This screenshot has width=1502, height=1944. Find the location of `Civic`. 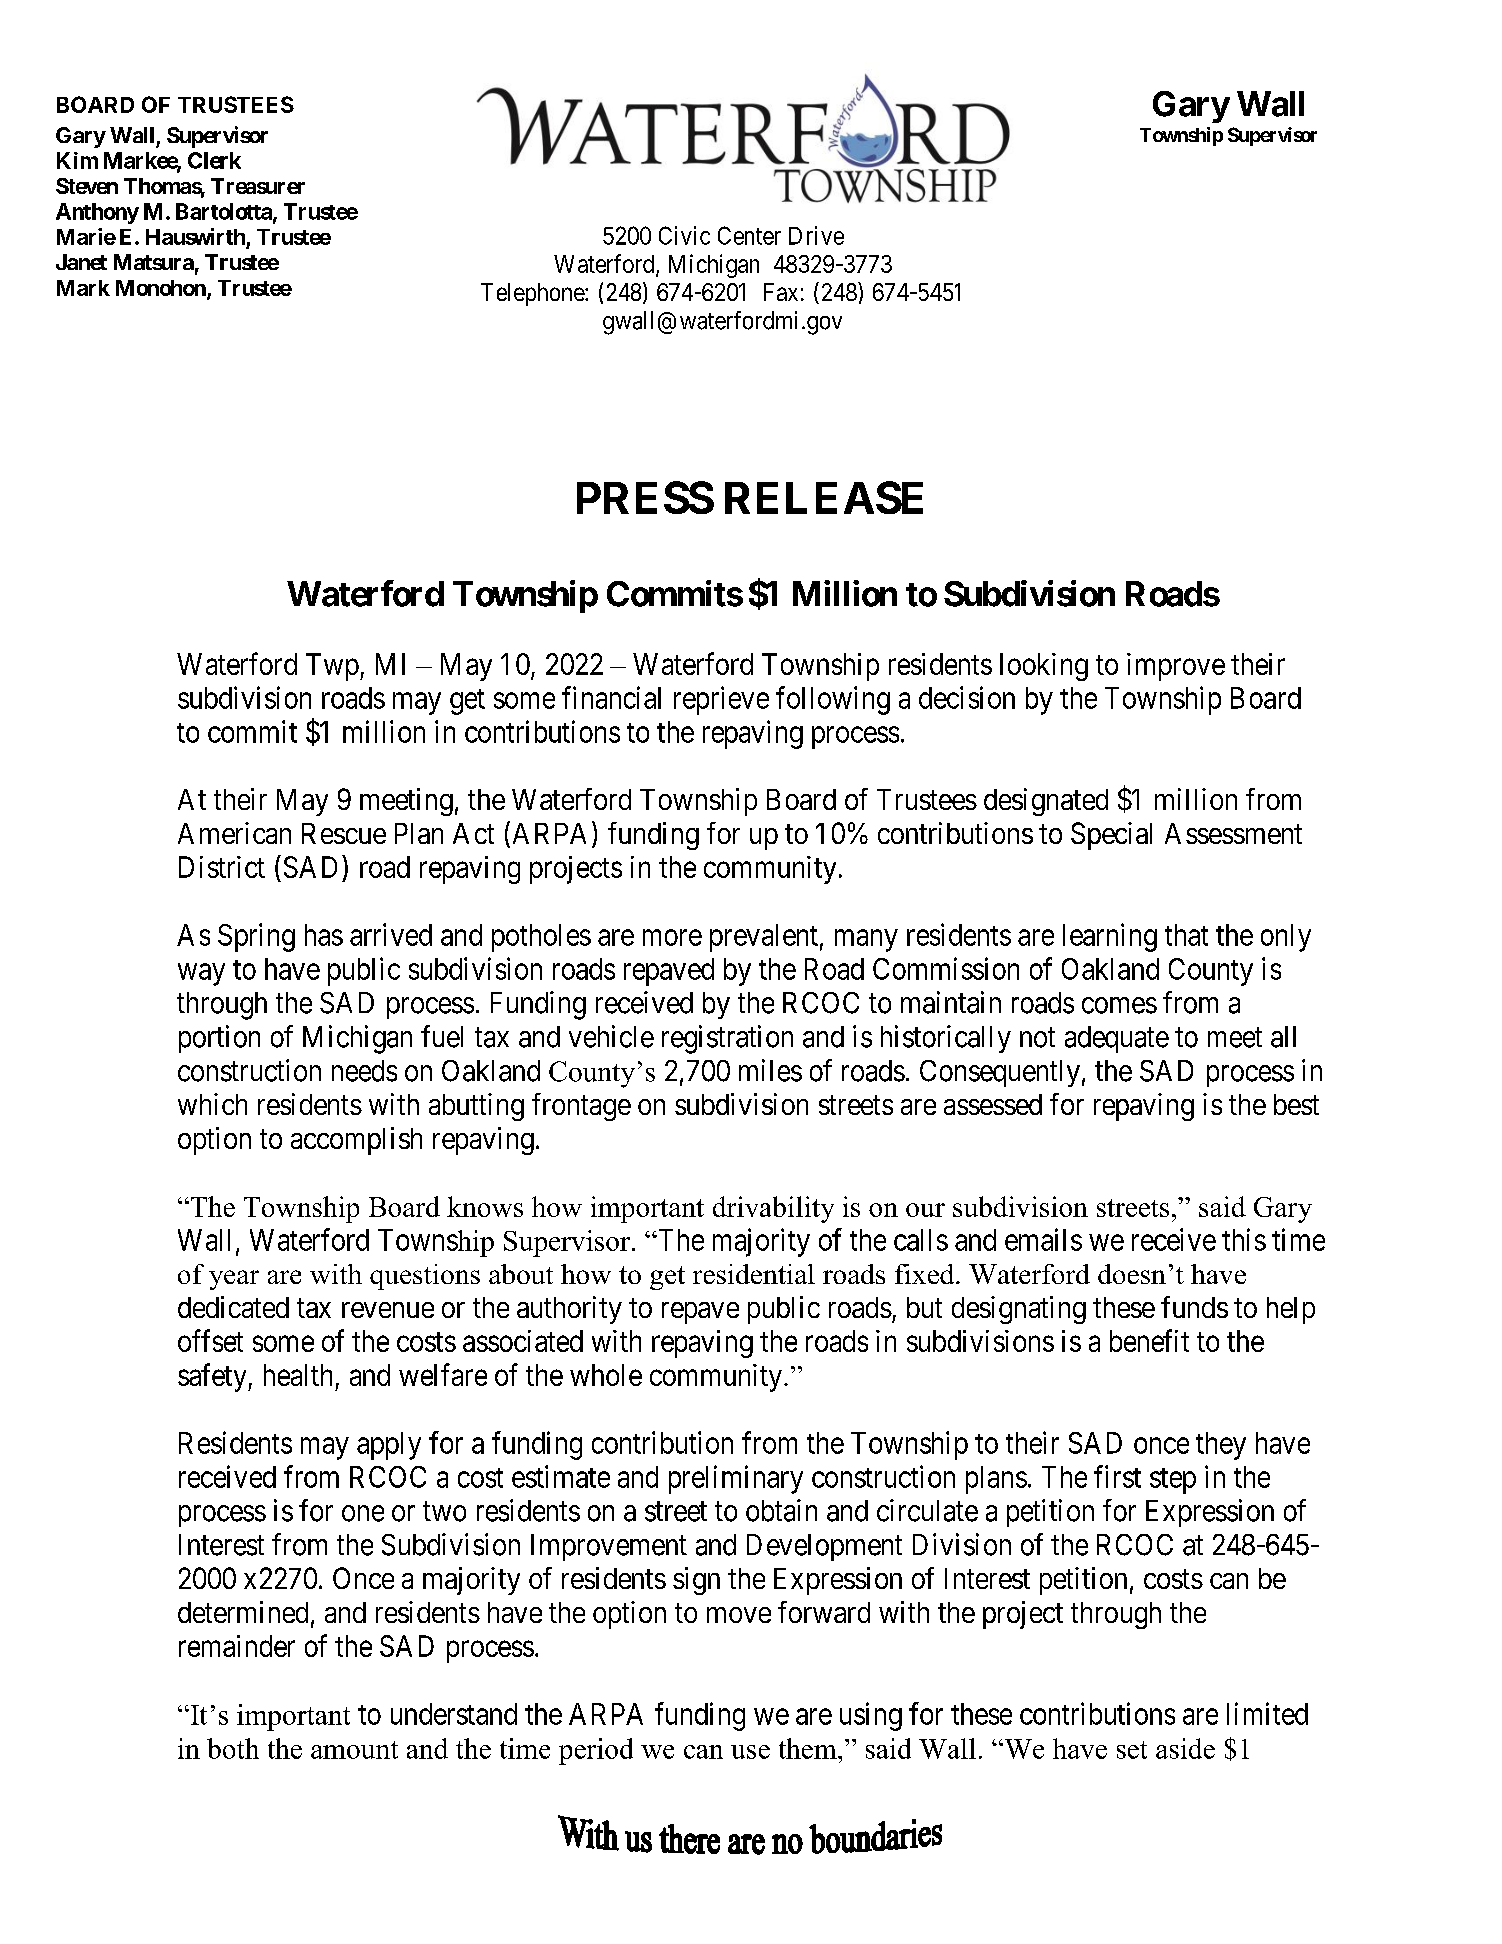

Civic is located at coordinates (684, 235).
